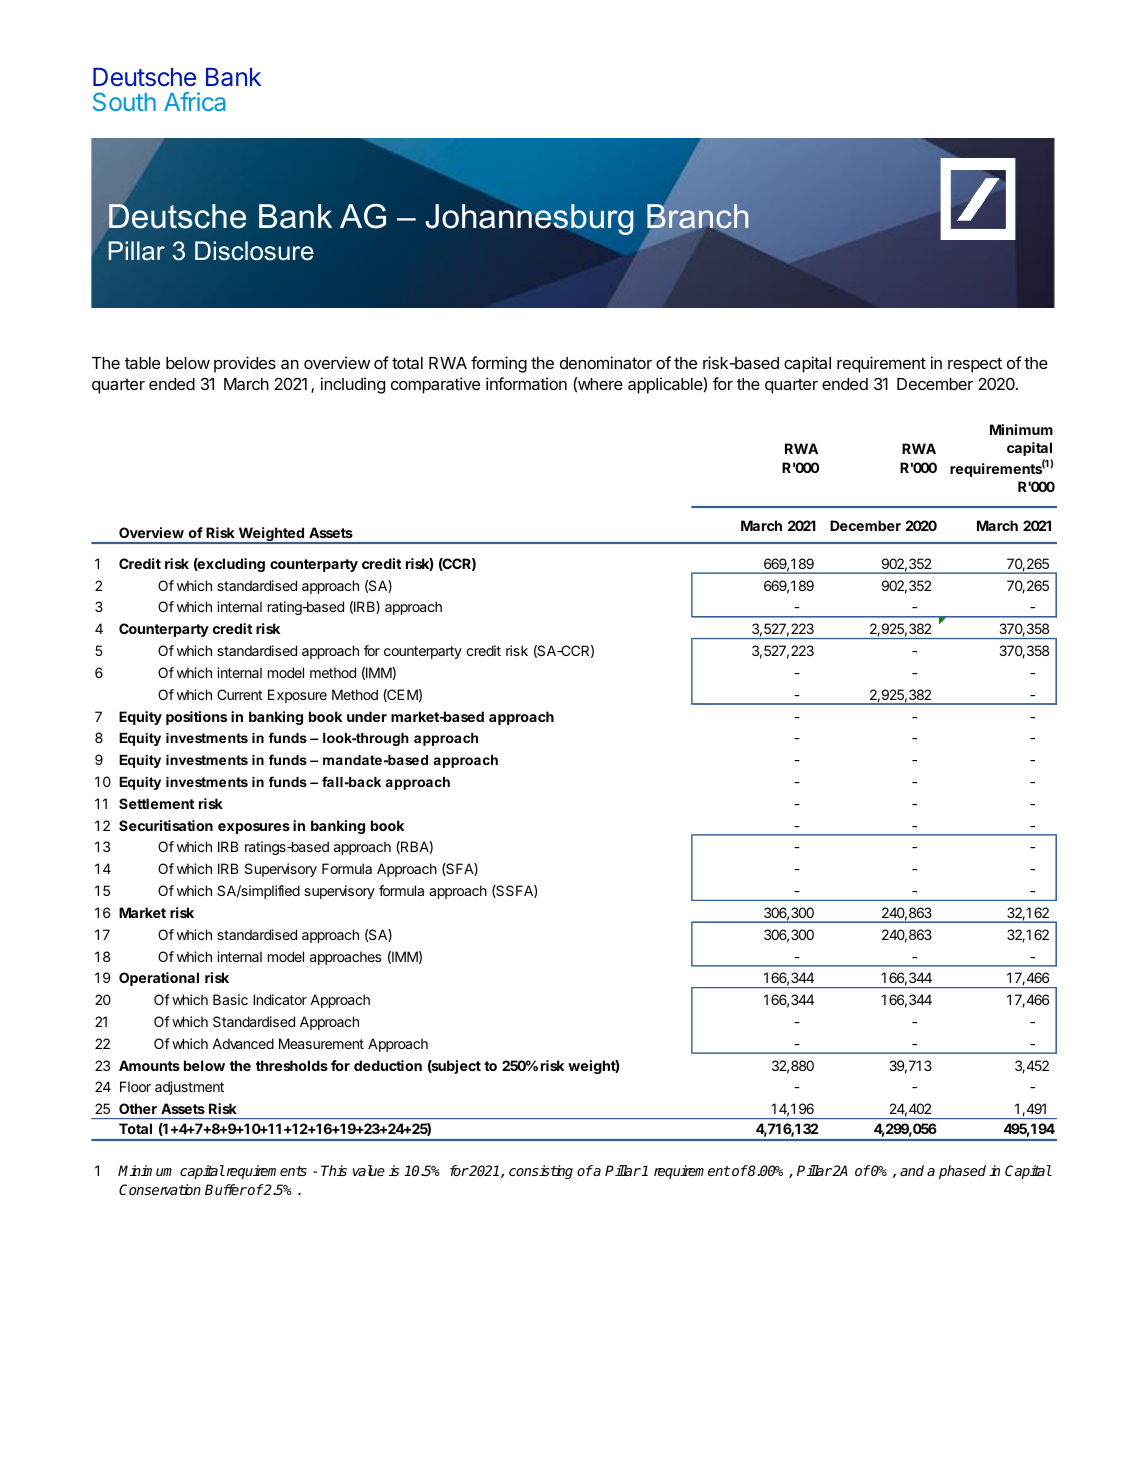 The image size is (1131, 1464). Describe the element at coordinates (975, 365) in the page. I see `respect` at that location.
